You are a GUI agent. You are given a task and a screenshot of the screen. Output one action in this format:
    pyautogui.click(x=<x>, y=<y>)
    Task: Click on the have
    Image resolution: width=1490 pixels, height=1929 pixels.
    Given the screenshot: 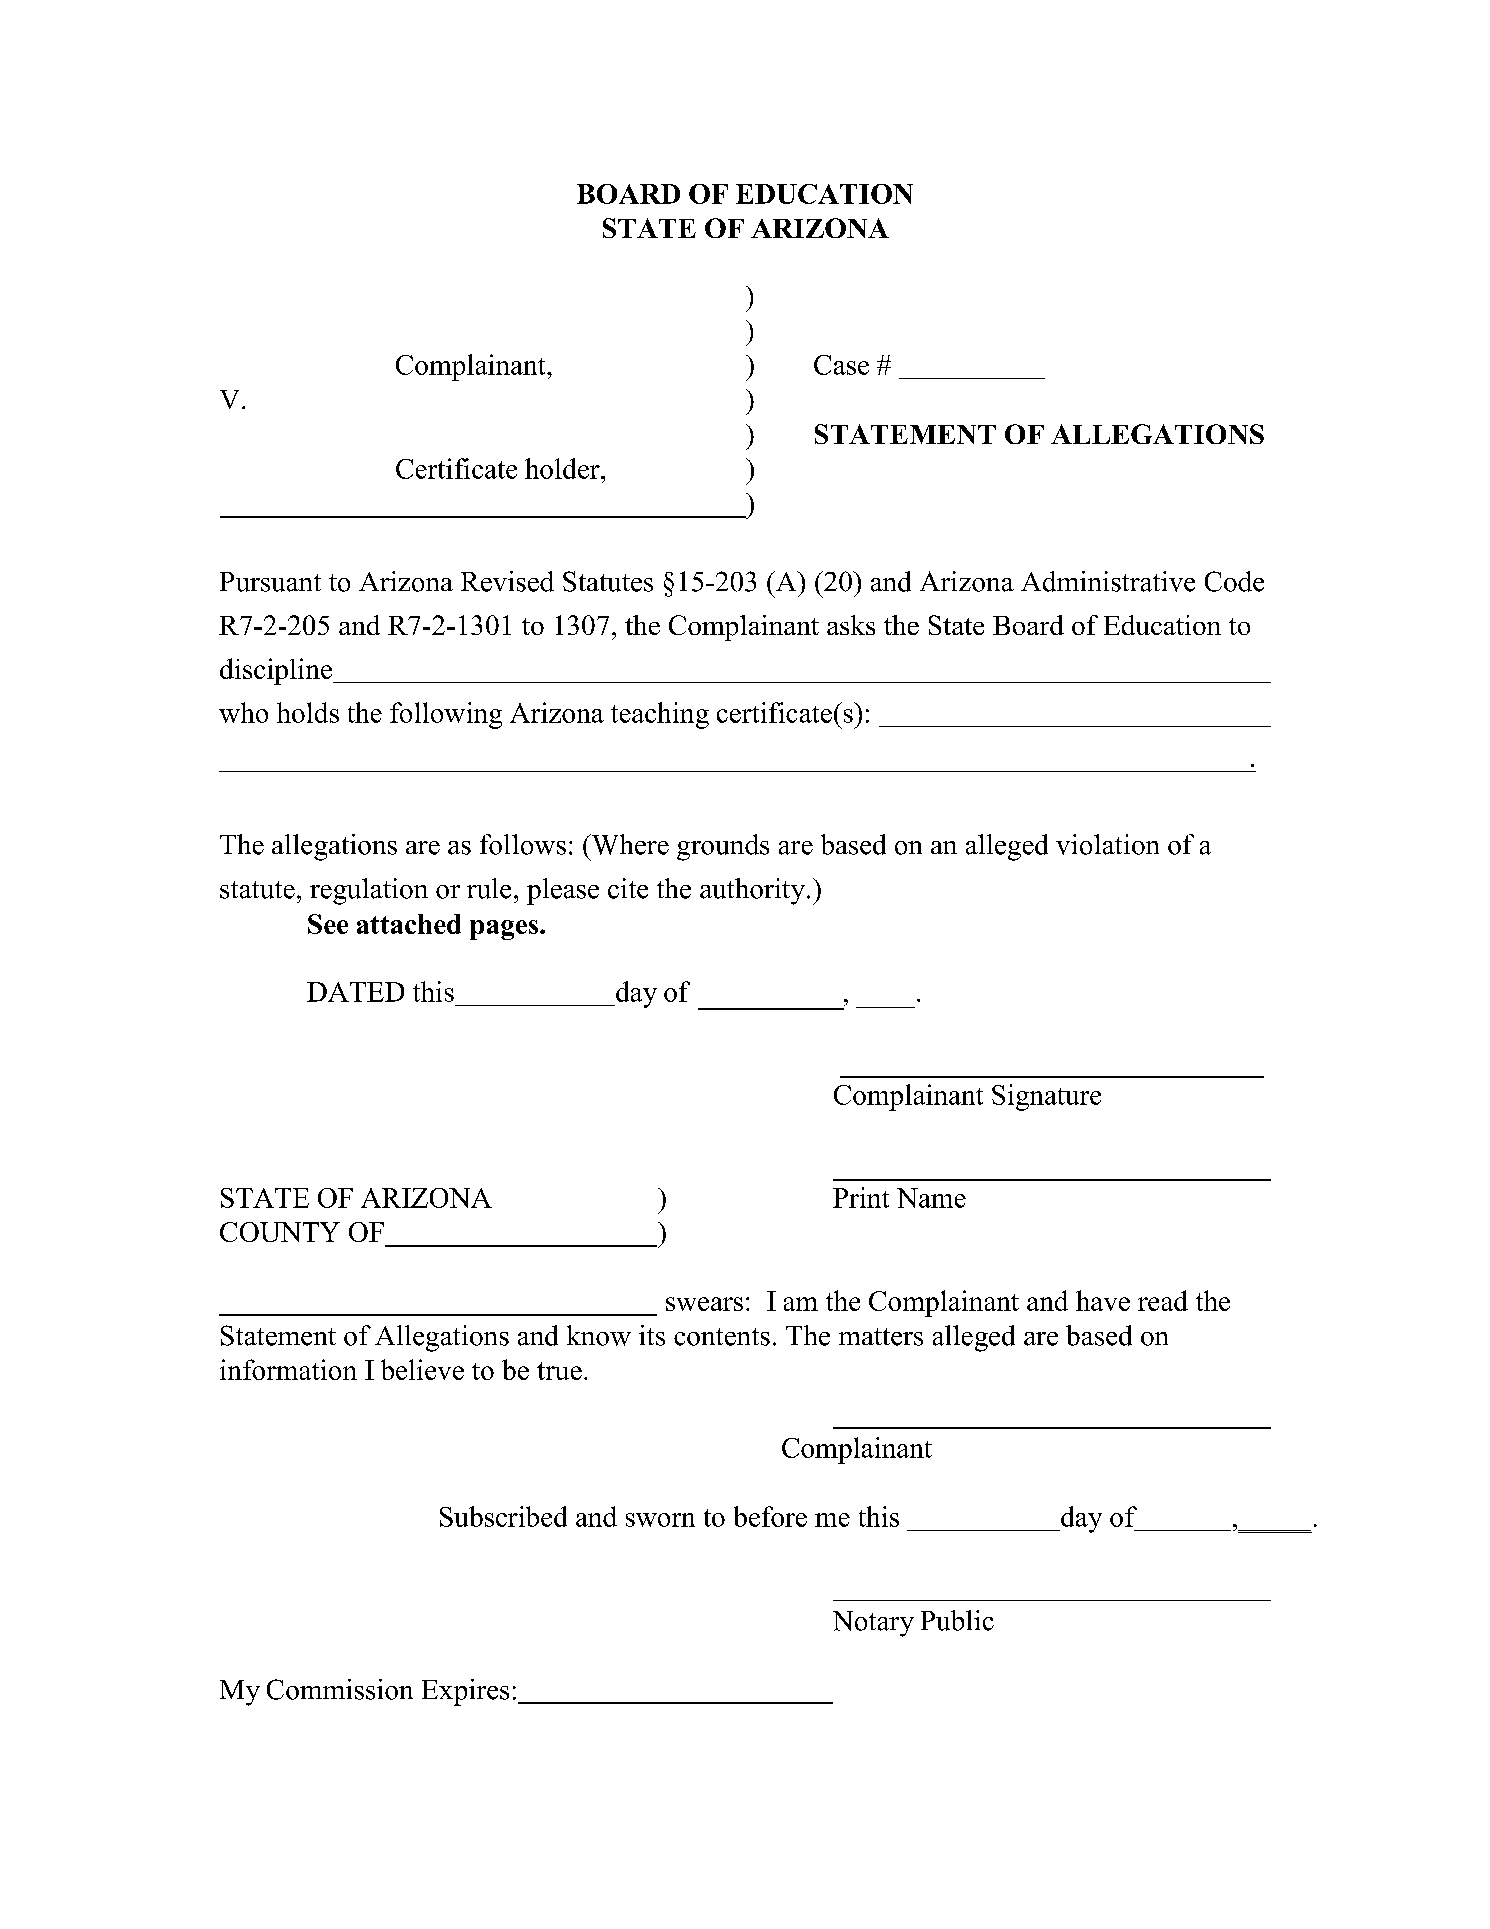 What is the action you would take?
    pyautogui.click(x=1103, y=1300)
